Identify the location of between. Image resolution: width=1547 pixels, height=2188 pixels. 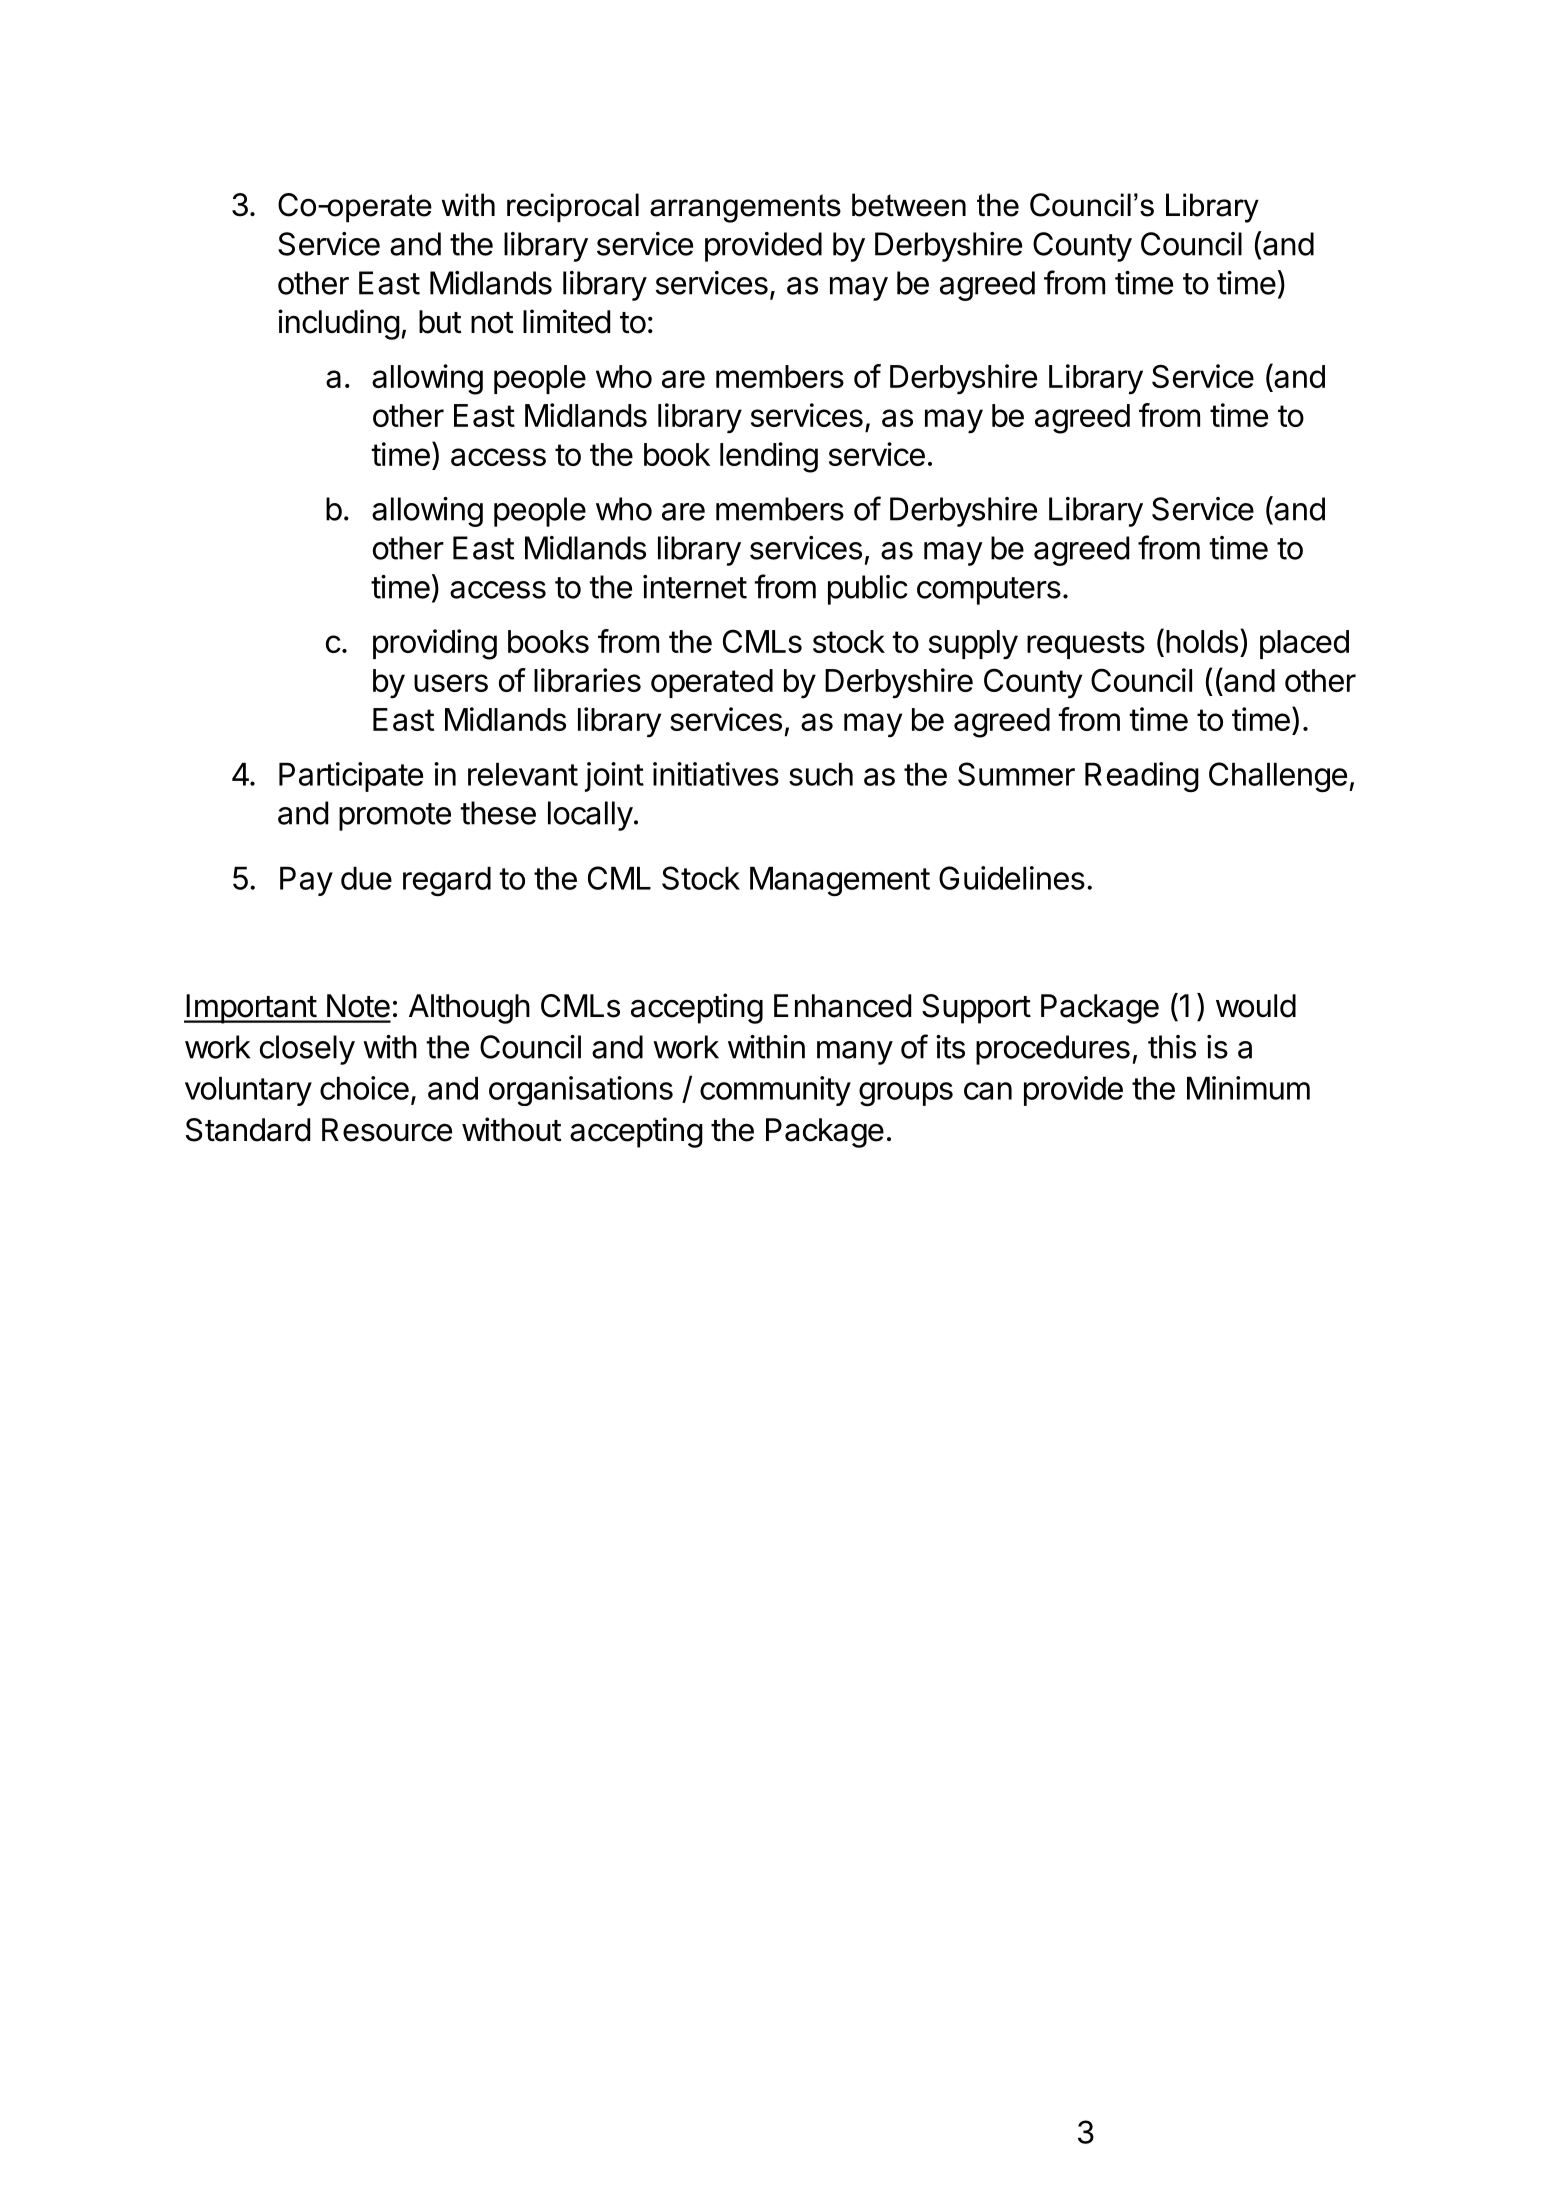
(909, 205).
